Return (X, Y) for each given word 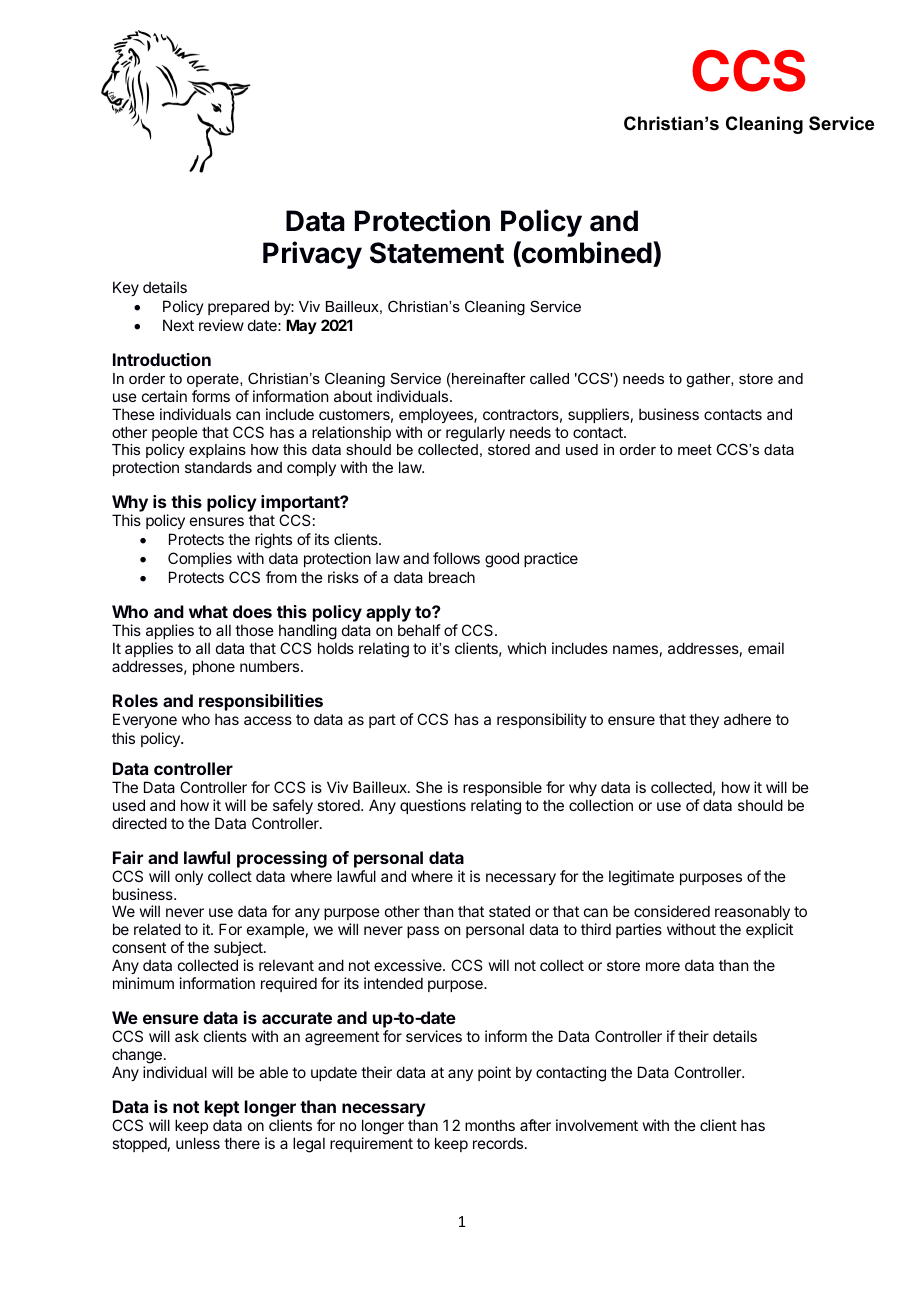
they (704, 720)
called (549, 378)
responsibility (542, 720)
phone (214, 667)
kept (222, 1108)
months (490, 1125)
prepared (238, 307)
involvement (597, 1125)
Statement (437, 253)
